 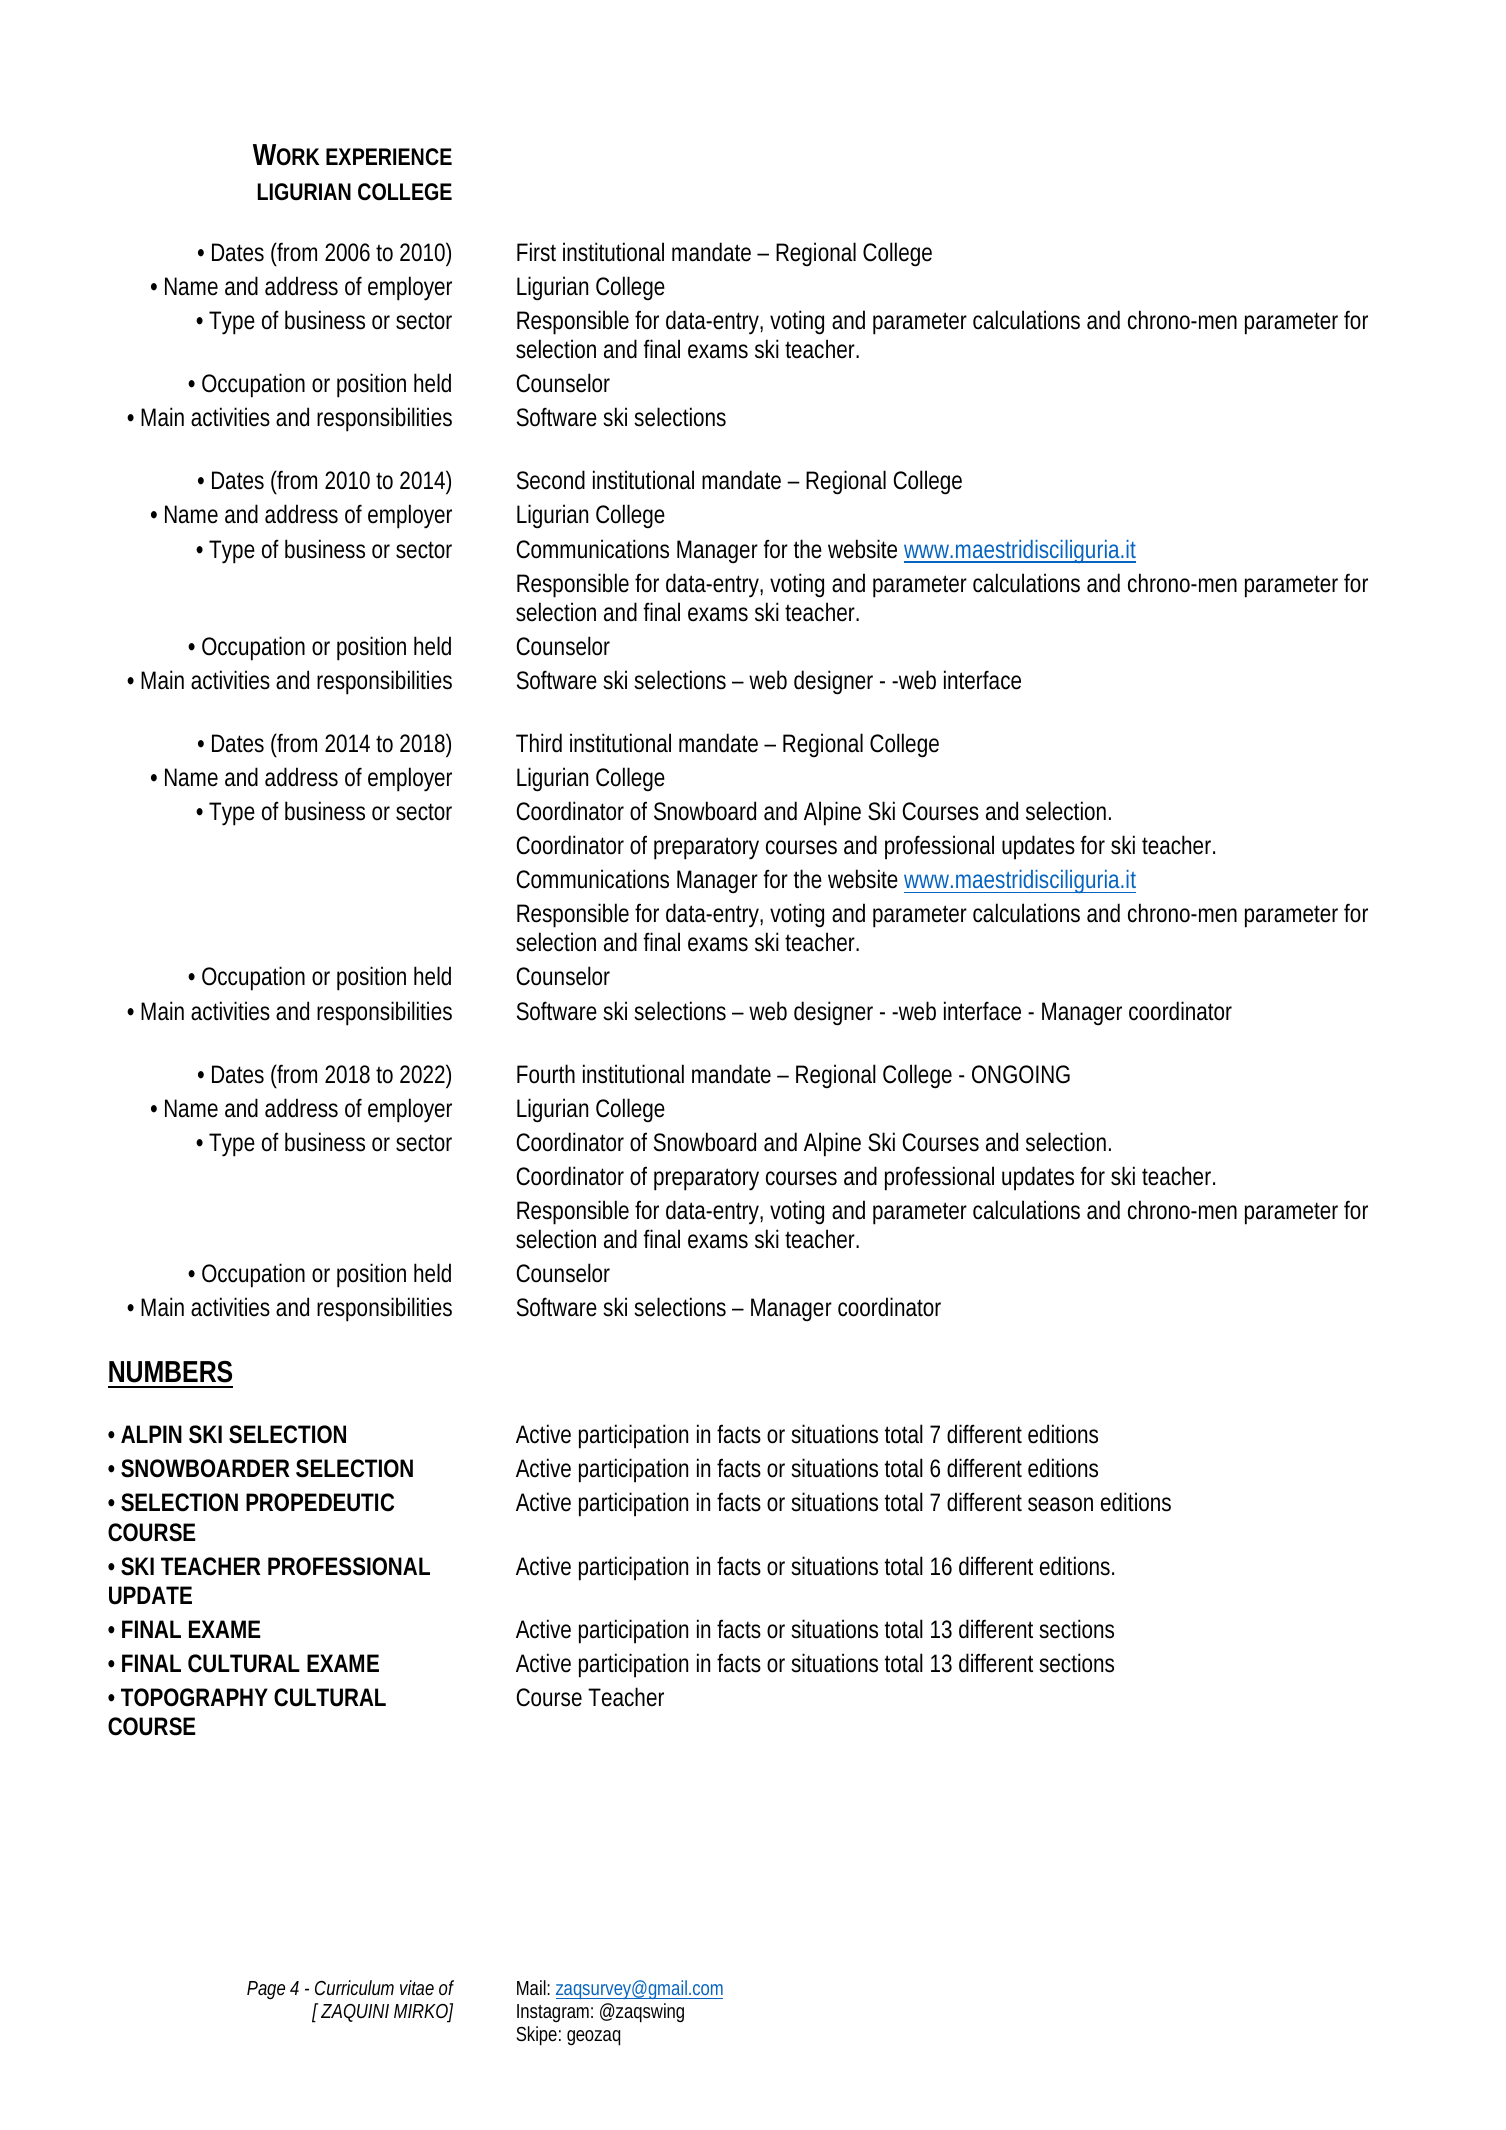 I want to click on EXPERIENCE, so click(x=389, y=157).
